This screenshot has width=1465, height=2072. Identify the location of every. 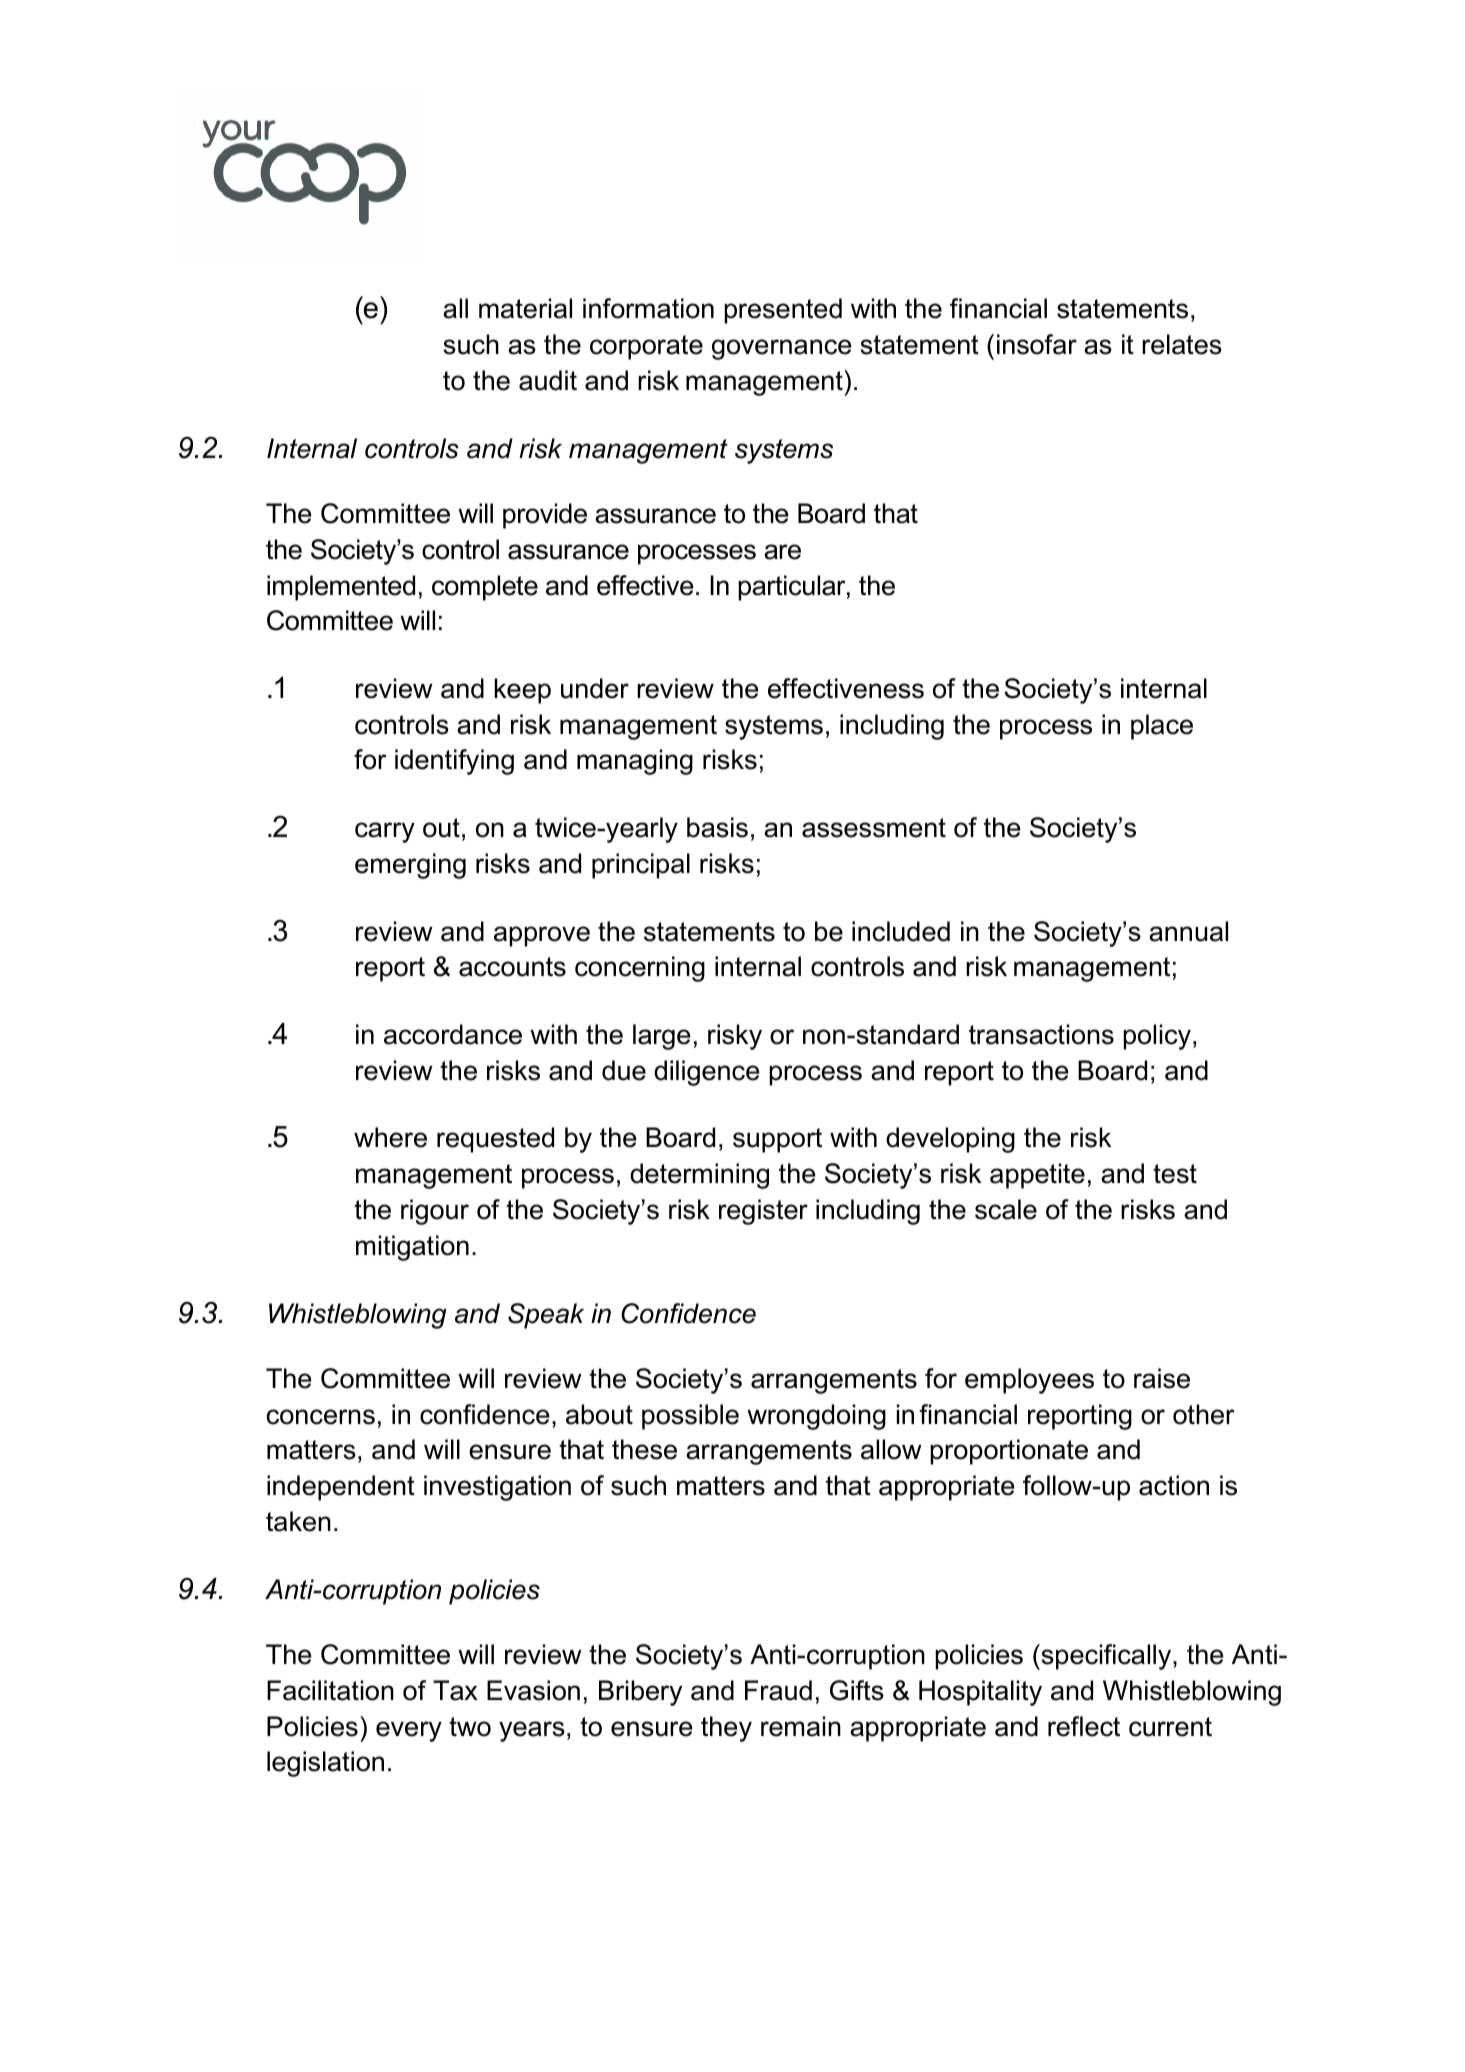
(409, 1731).
